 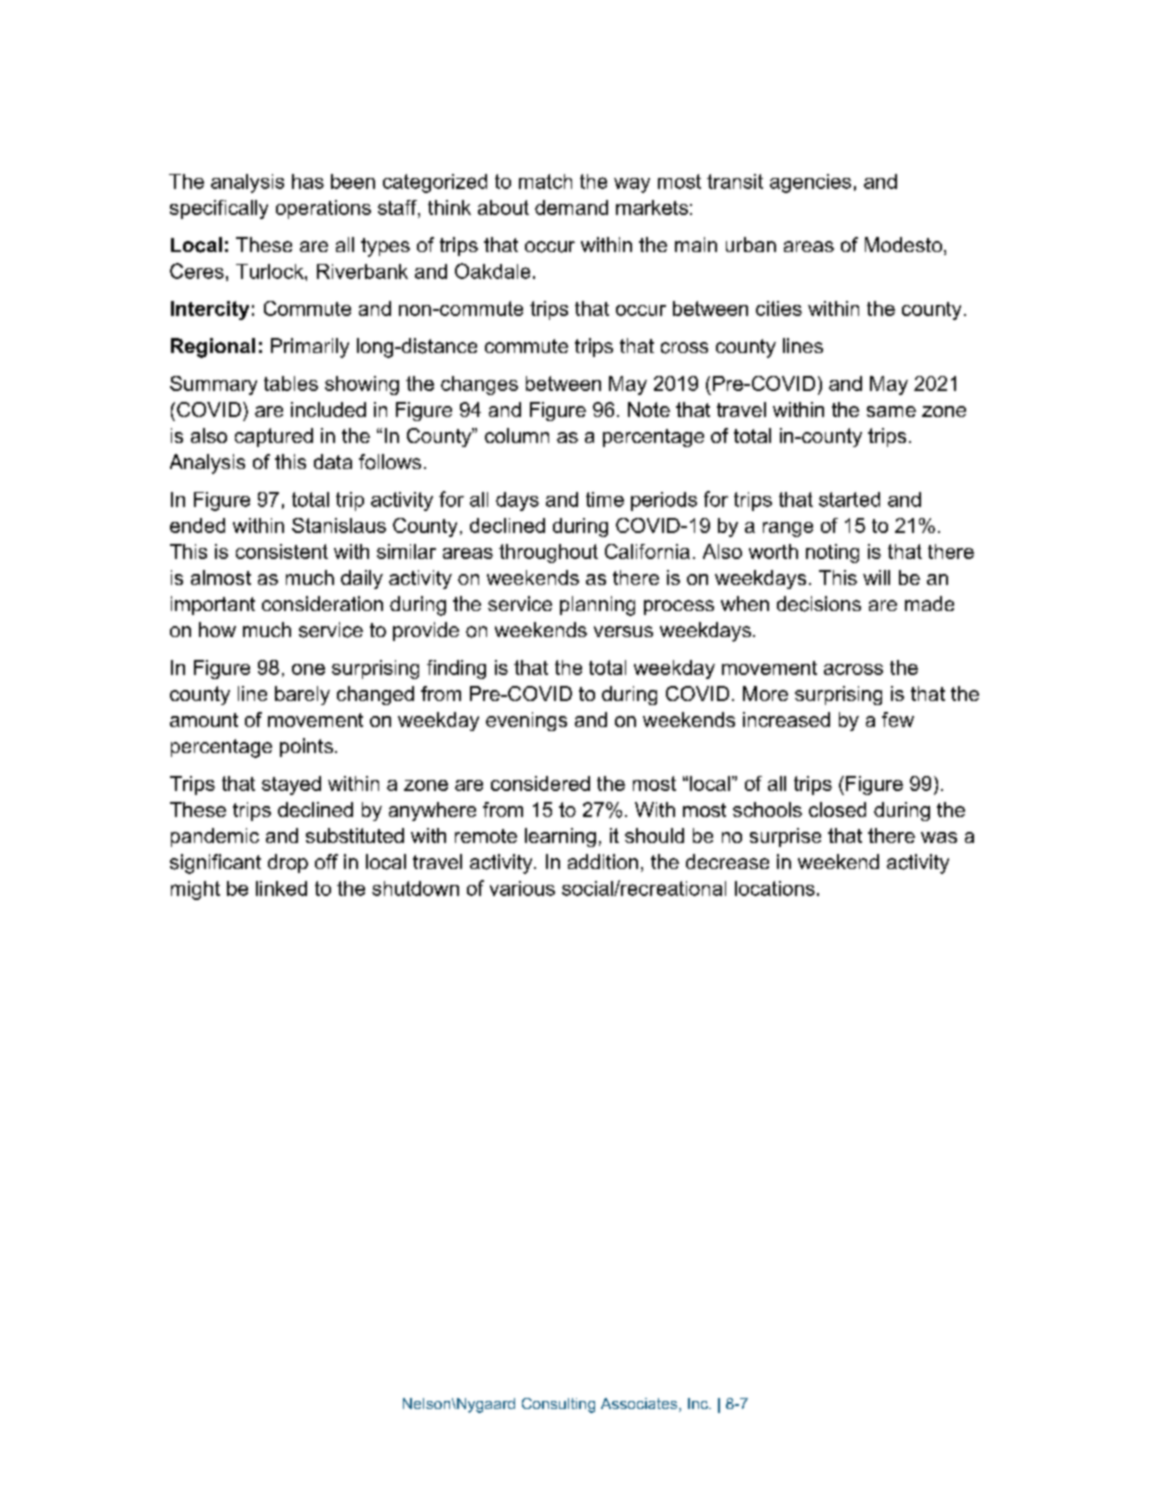 I want to click on stayed, so click(x=291, y=785).
